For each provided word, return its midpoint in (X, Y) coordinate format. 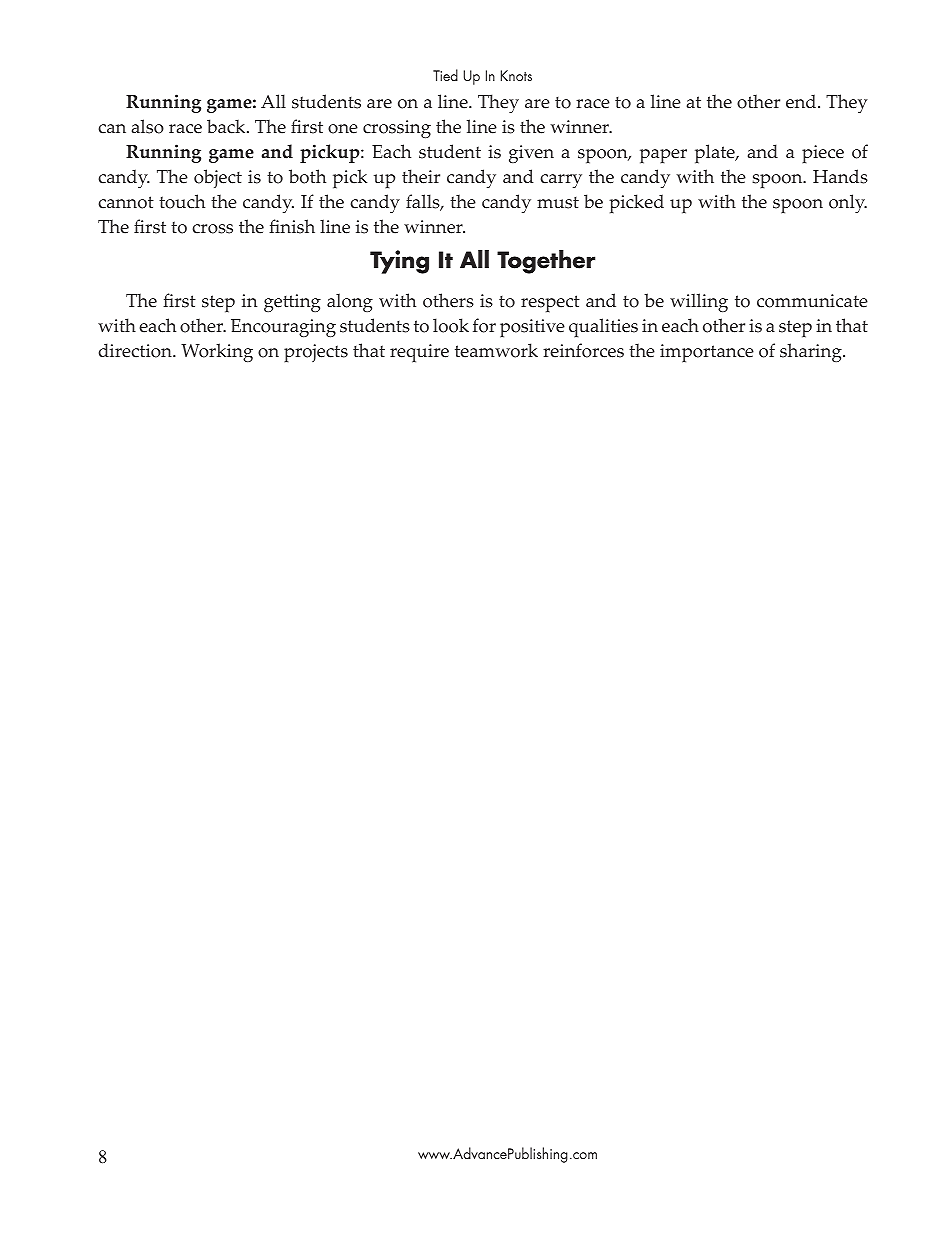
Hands (840, 176)
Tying (399, 262)
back (227, 126)
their (421, 176)
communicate (812, 301)
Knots (516, 75)
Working (217, 352)
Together (546, 262)
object (218, 178)
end (802, 101)
